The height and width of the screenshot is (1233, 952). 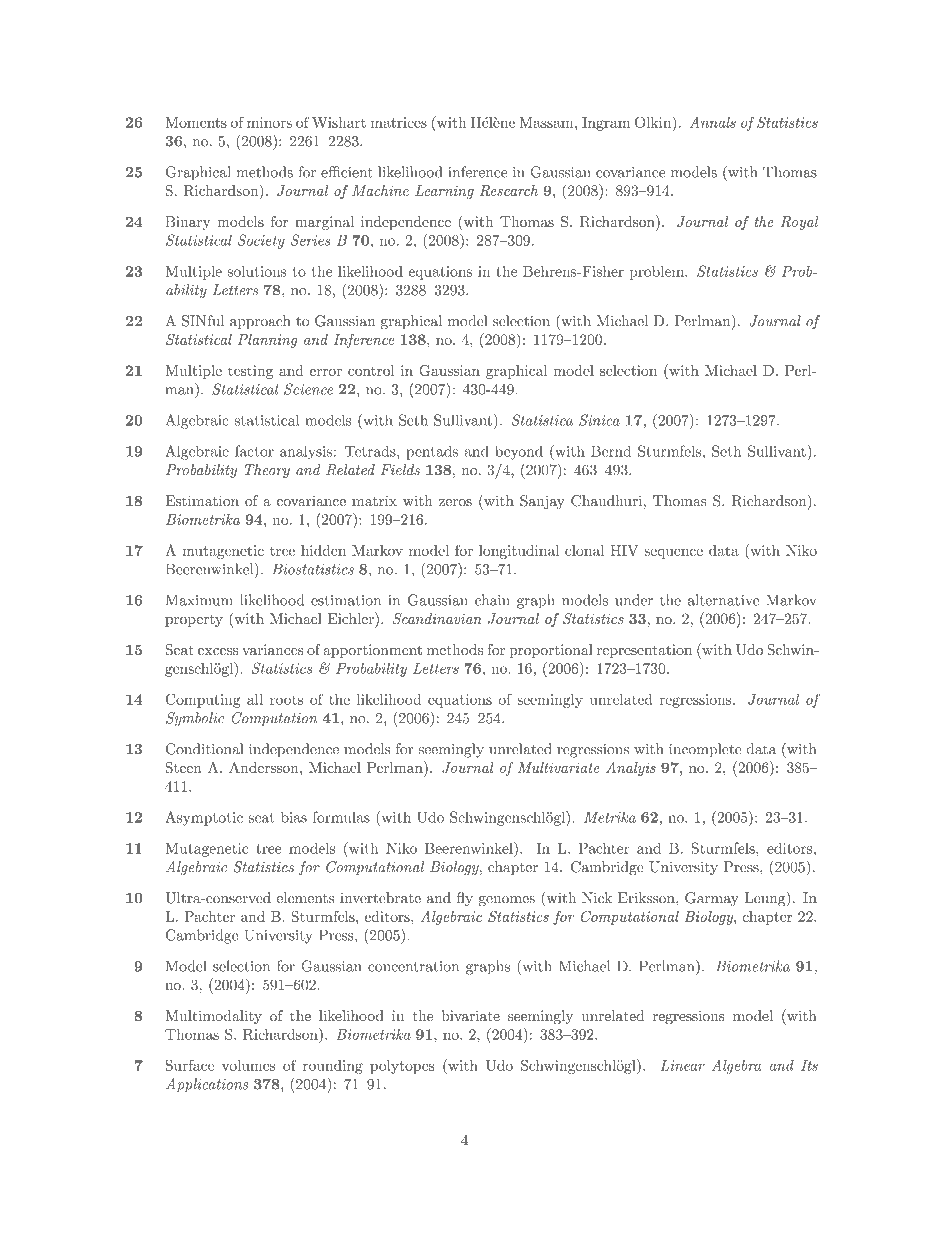 What do you see at coordinates (265, 767) in the screenshot?
I see `Andersson` at bounding box center [265, 767].
